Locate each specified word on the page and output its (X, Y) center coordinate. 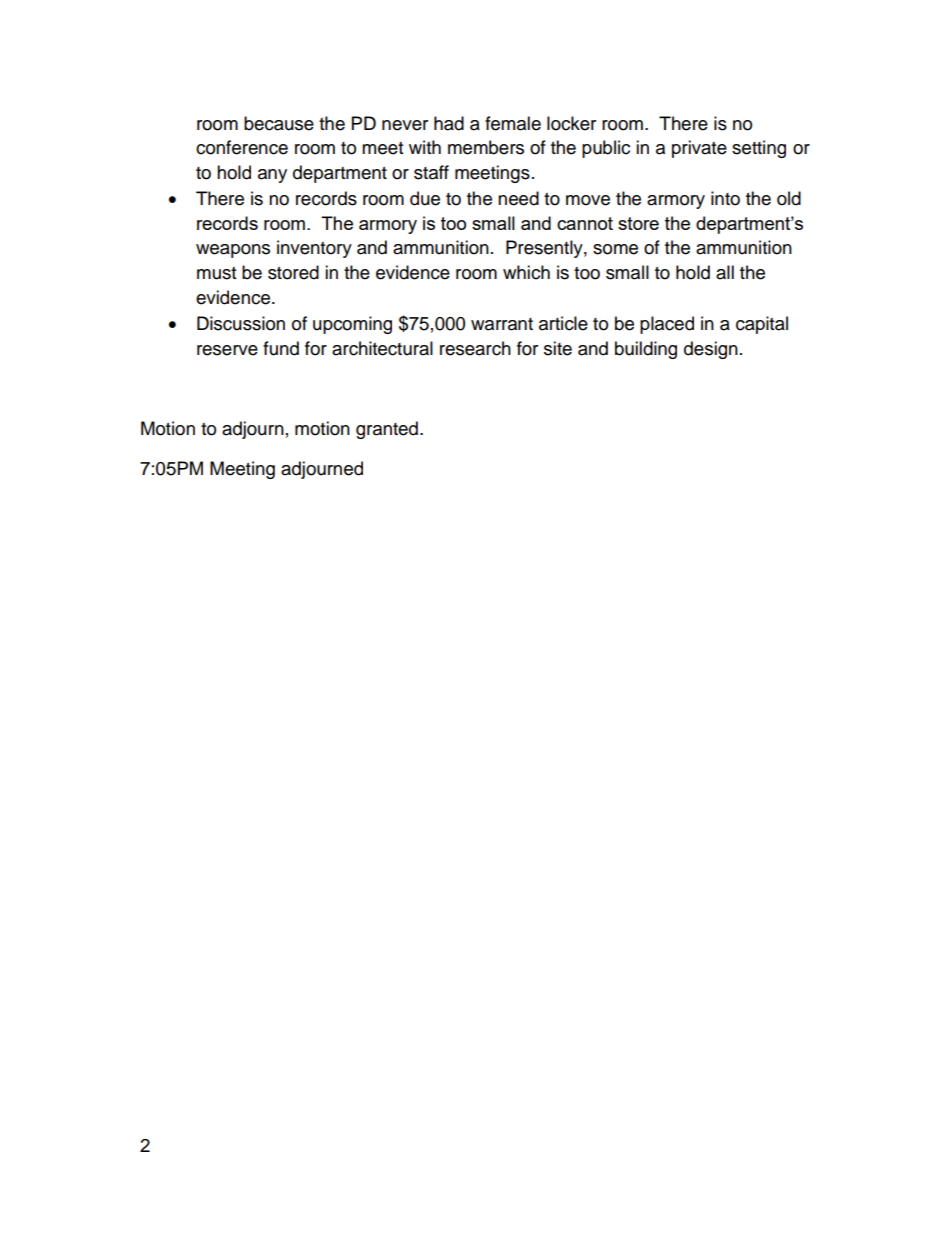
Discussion (241, 323)
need (518, 198)
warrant (502, 324)
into (725, 198)
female (513, 123)
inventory (314, 249)
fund (281, 348)
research (475, 348)
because (279, 123)
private (699, 149)
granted (387, 430)
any (272, 176)
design (711, 350)
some (615, 249)
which (526, 272)
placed (667, 325)
